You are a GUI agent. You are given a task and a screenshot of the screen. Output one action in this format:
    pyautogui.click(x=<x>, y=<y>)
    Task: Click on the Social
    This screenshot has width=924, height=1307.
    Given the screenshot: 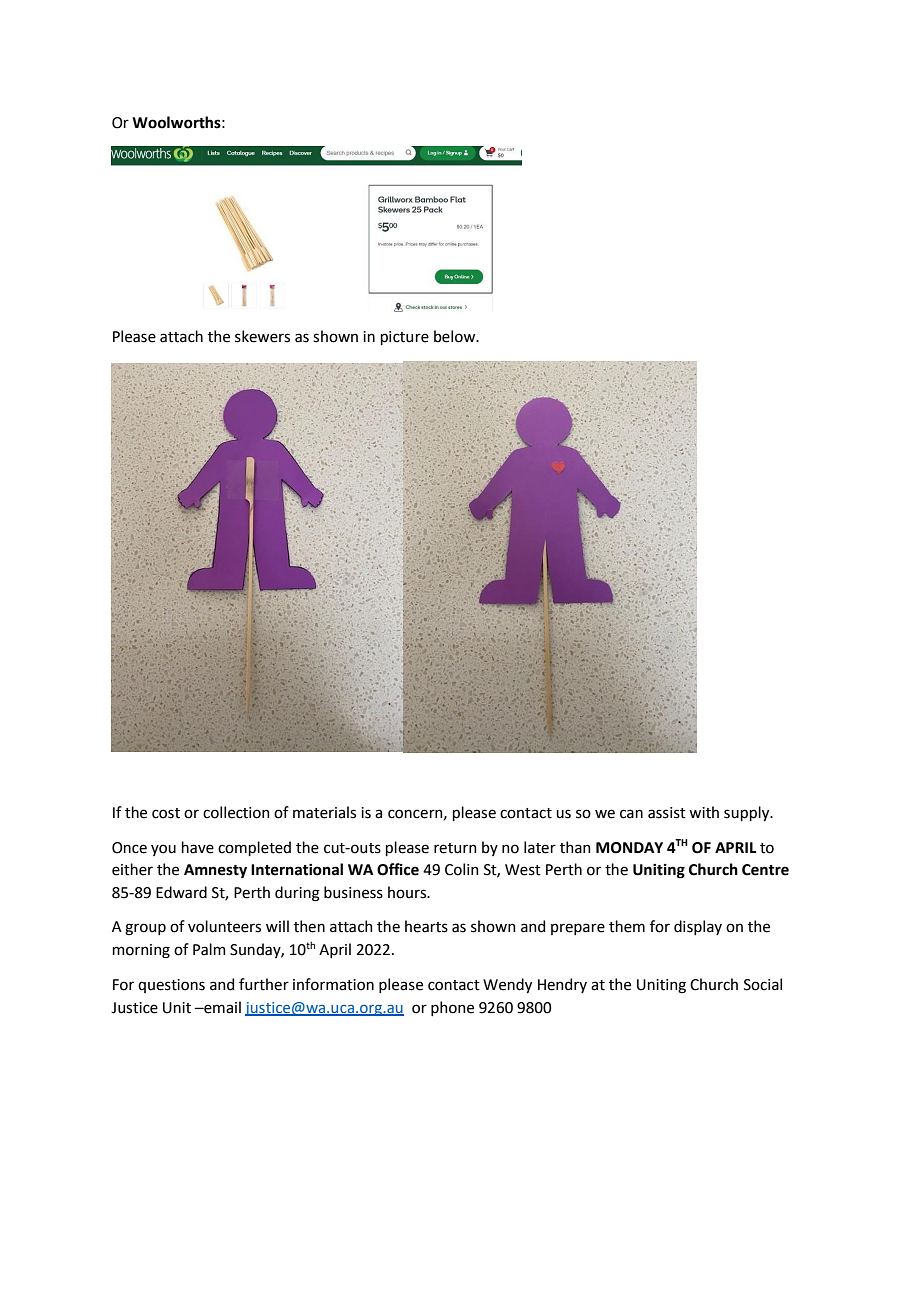 What is the action you would take?
    pyautogui.click(x=763, y=984)
